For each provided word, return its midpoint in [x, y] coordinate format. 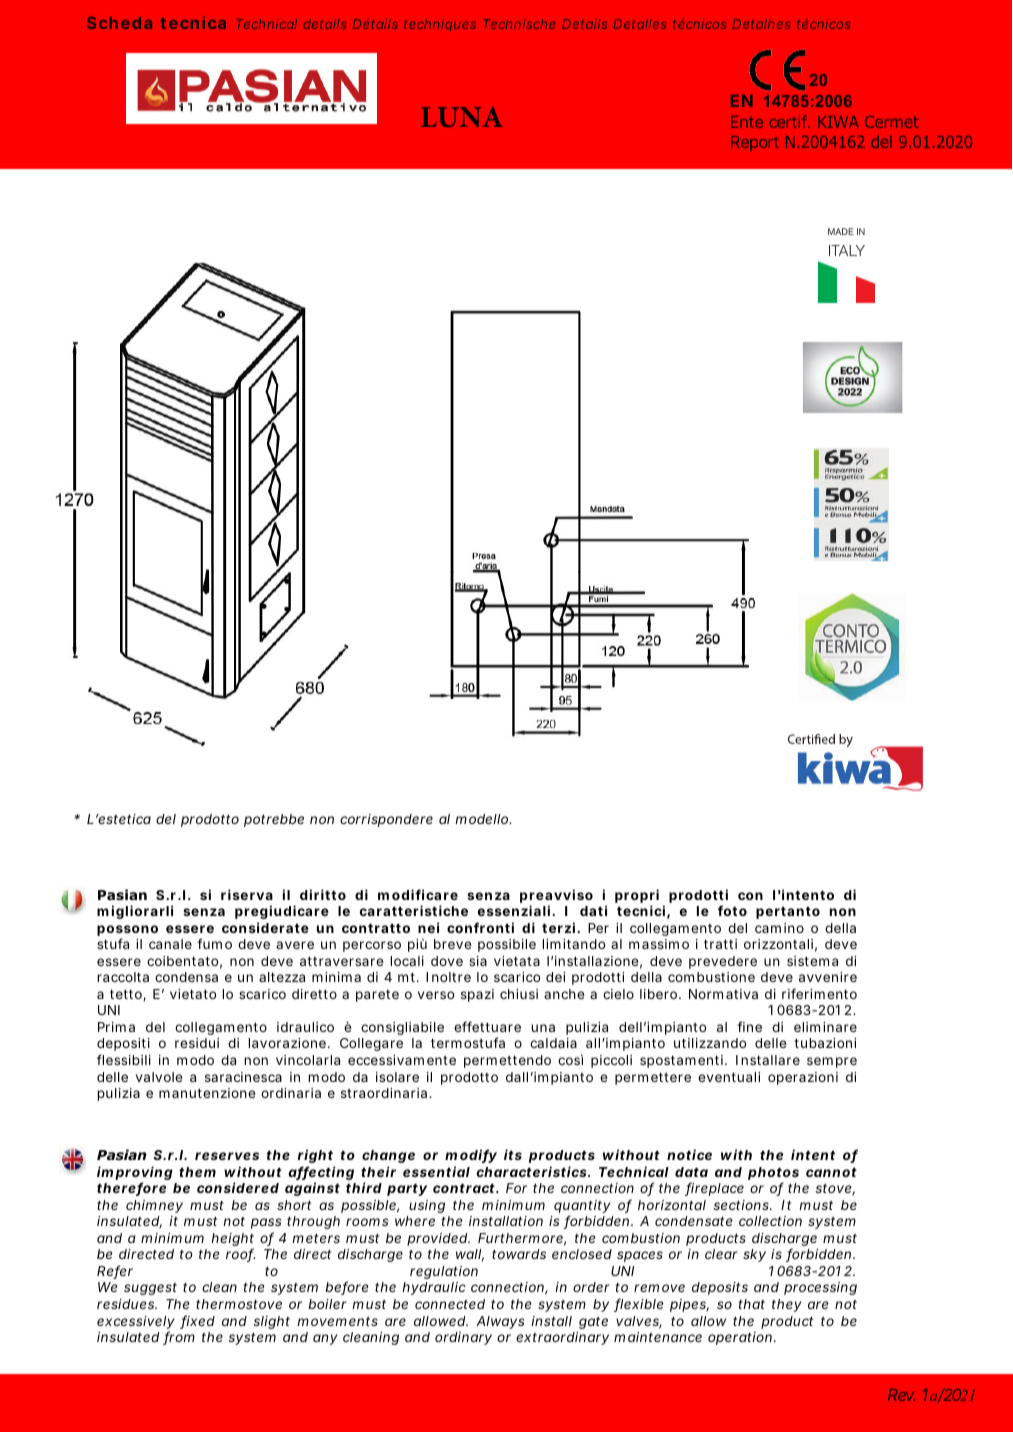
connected [450, 1304]
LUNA [462, 117]
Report [755, 143]
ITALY [847, 250]
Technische [519, 24]
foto [732, 910]
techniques [440, 25]
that [751, 1304]
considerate [265, 927]
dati [593, 910]
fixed [197, 1322]
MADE [841, 231]
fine [749, 1026]
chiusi [519, 994]
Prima [116, 1027]
